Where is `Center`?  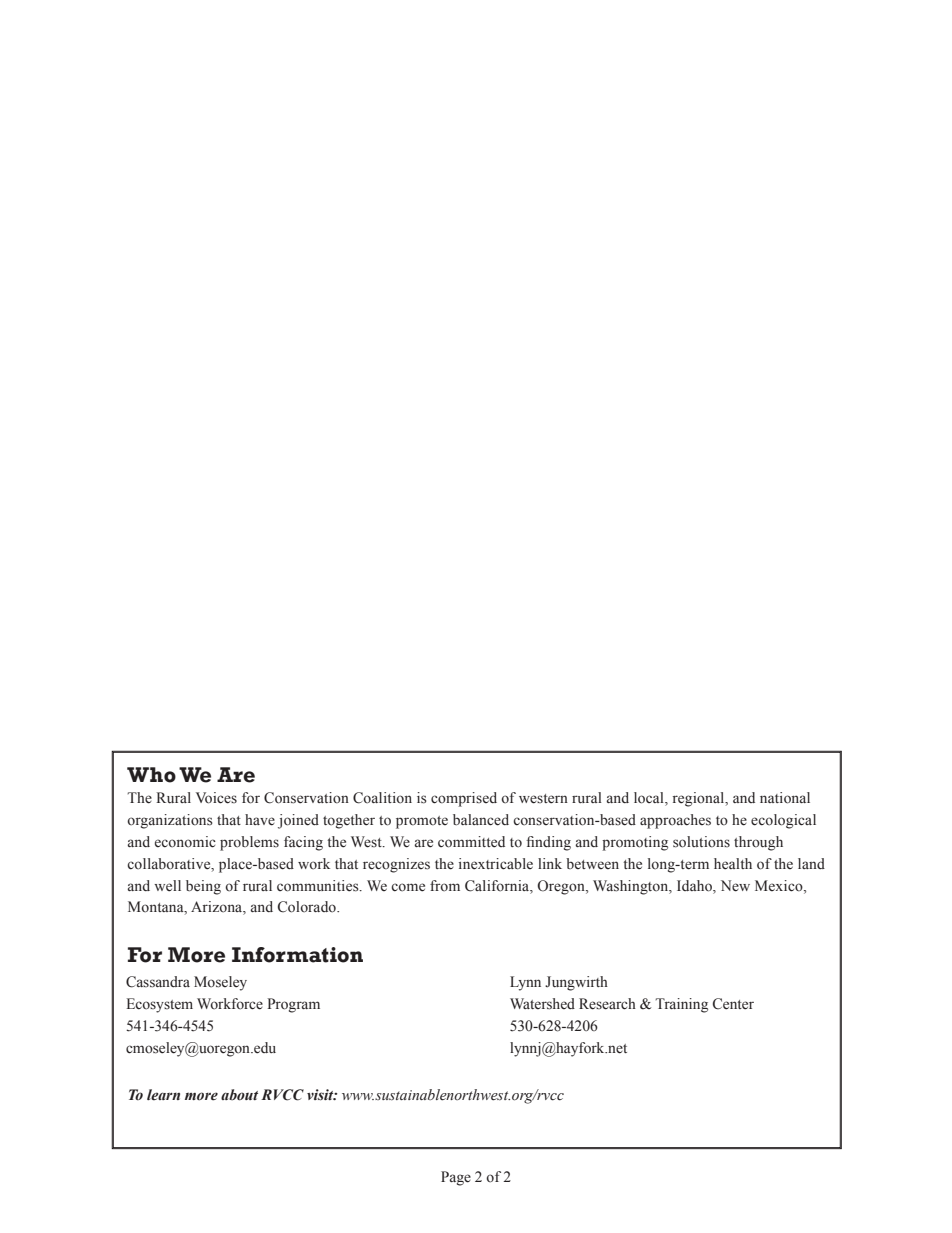
Center is located at coordinates (733, 1004).
